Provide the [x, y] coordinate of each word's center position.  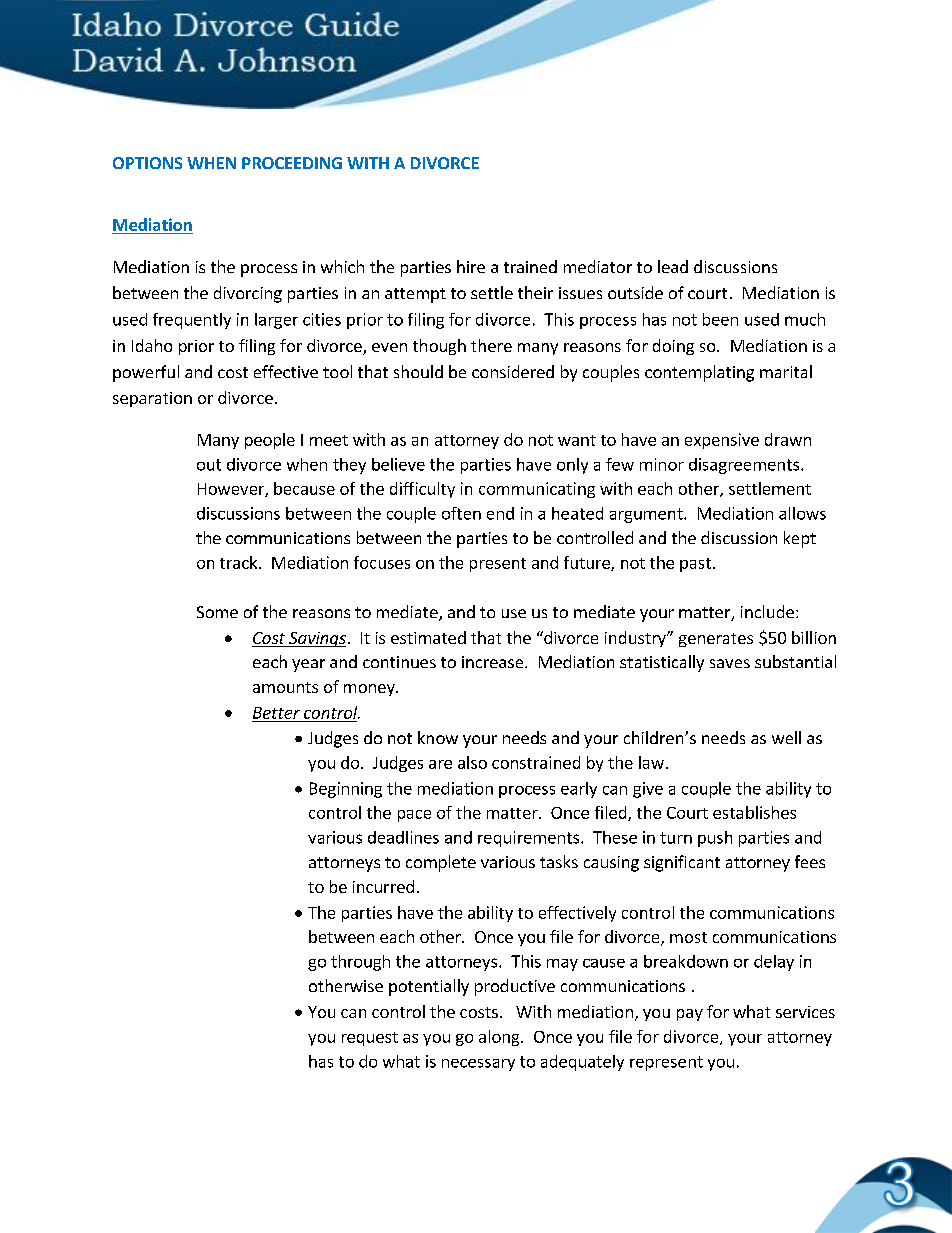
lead [673, 266]
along [500, 1038]
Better [276, 713]
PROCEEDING [292, 163]
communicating [537, 490]
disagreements [744, 466]
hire [471, 266]
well [786, 737]
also [472, 762]
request [370, 1039]
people [270, 441]
